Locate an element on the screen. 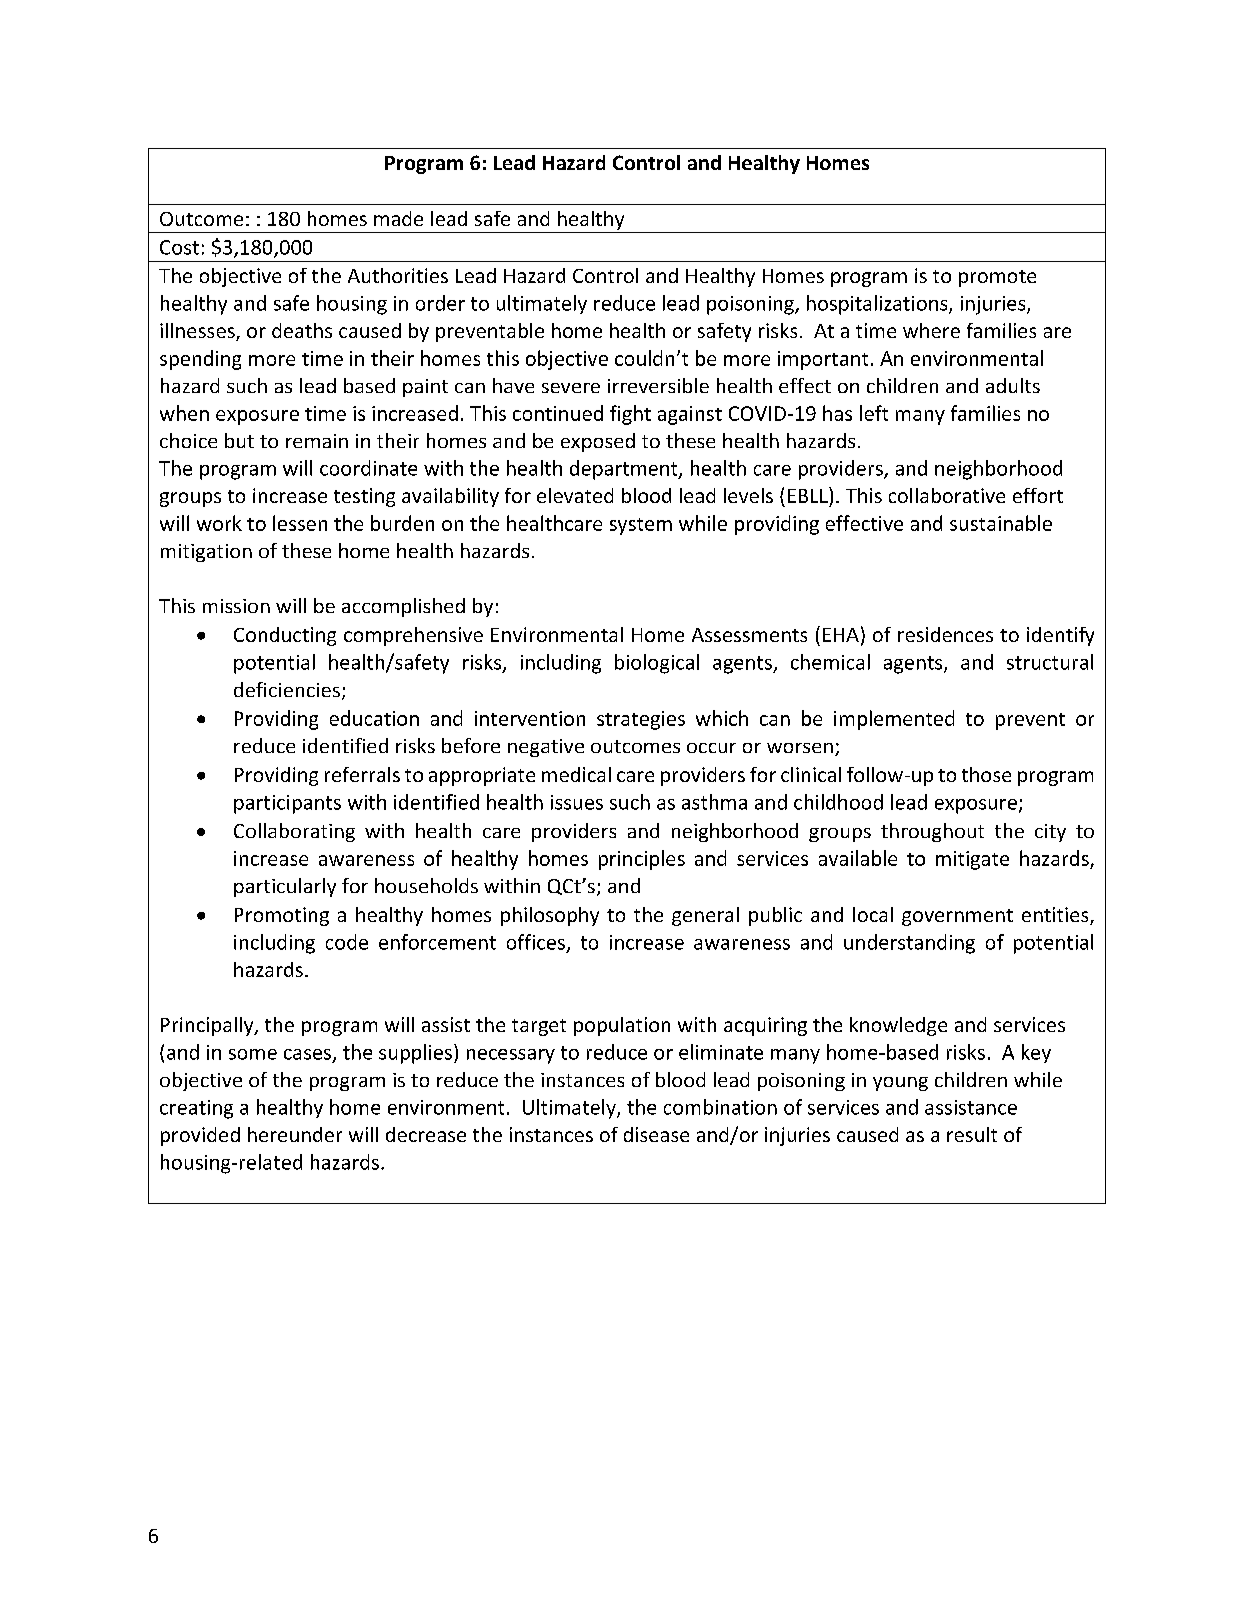 The image size is (1254, 1623). creating is located at coordinates (196, 1109).
